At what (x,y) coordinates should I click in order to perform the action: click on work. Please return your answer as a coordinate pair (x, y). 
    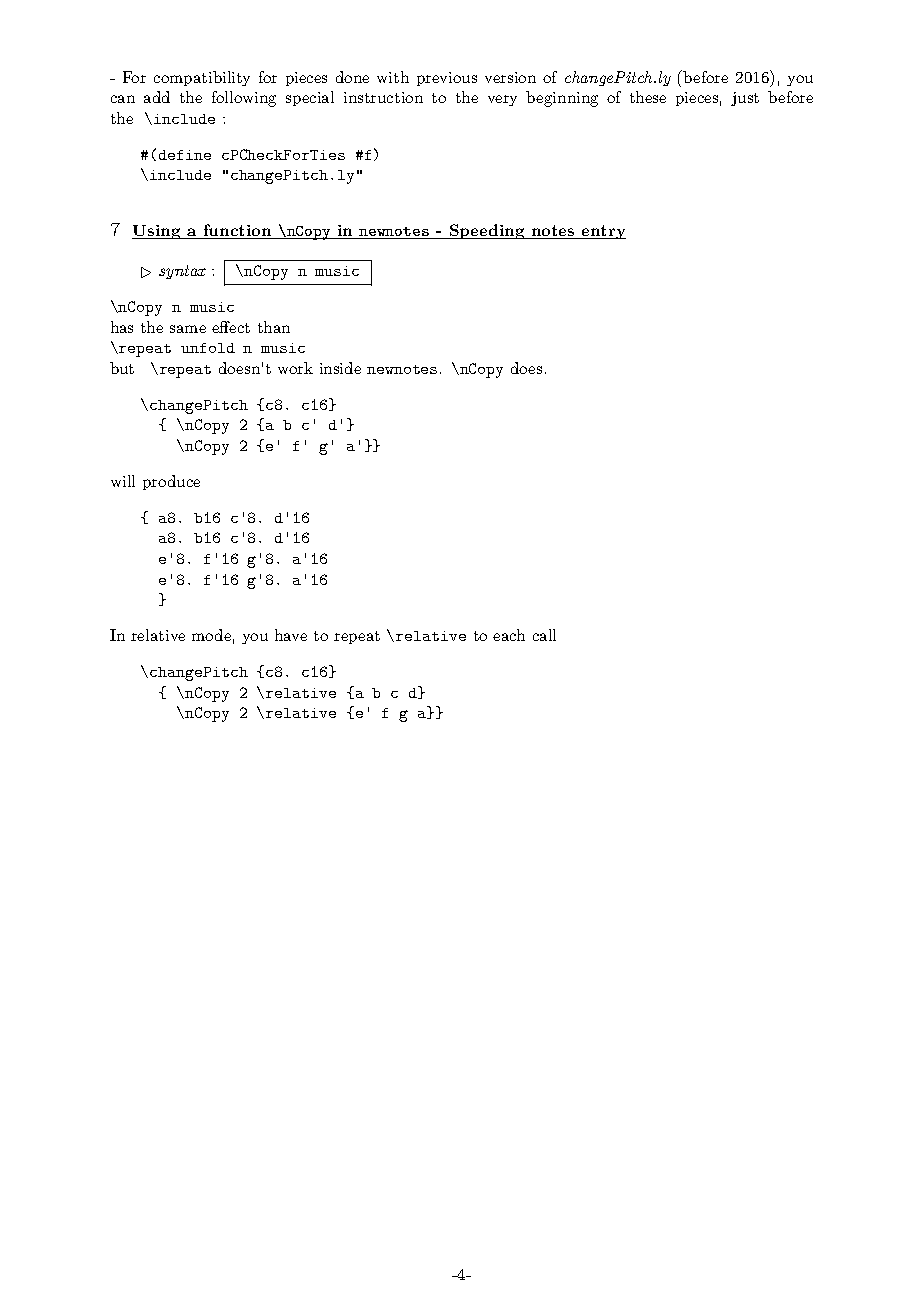
    Looking at the image, I should click on (295, 368).
